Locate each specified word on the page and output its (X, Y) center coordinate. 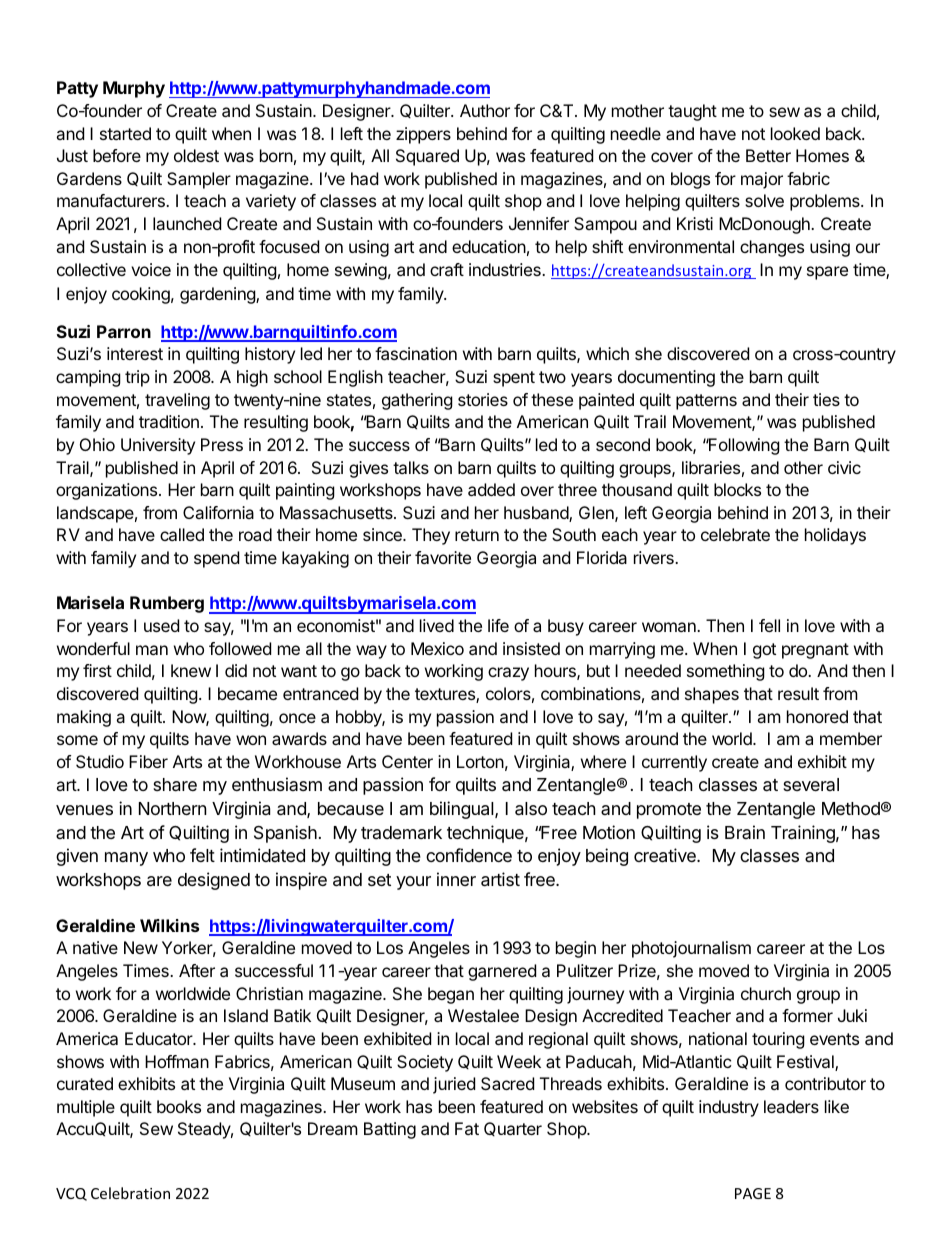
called (182, 534)
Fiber (148, 761)
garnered (502, 972)
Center (407, 761)
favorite (443, 557)
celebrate (735, 534)
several (811, 784)
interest (135, 353)
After (197, 970)
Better (768, 155)
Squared (427, 157)
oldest (196, 155)
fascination (416, 353)
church (766, 993)
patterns (706, 402)
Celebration (130, 1193)
